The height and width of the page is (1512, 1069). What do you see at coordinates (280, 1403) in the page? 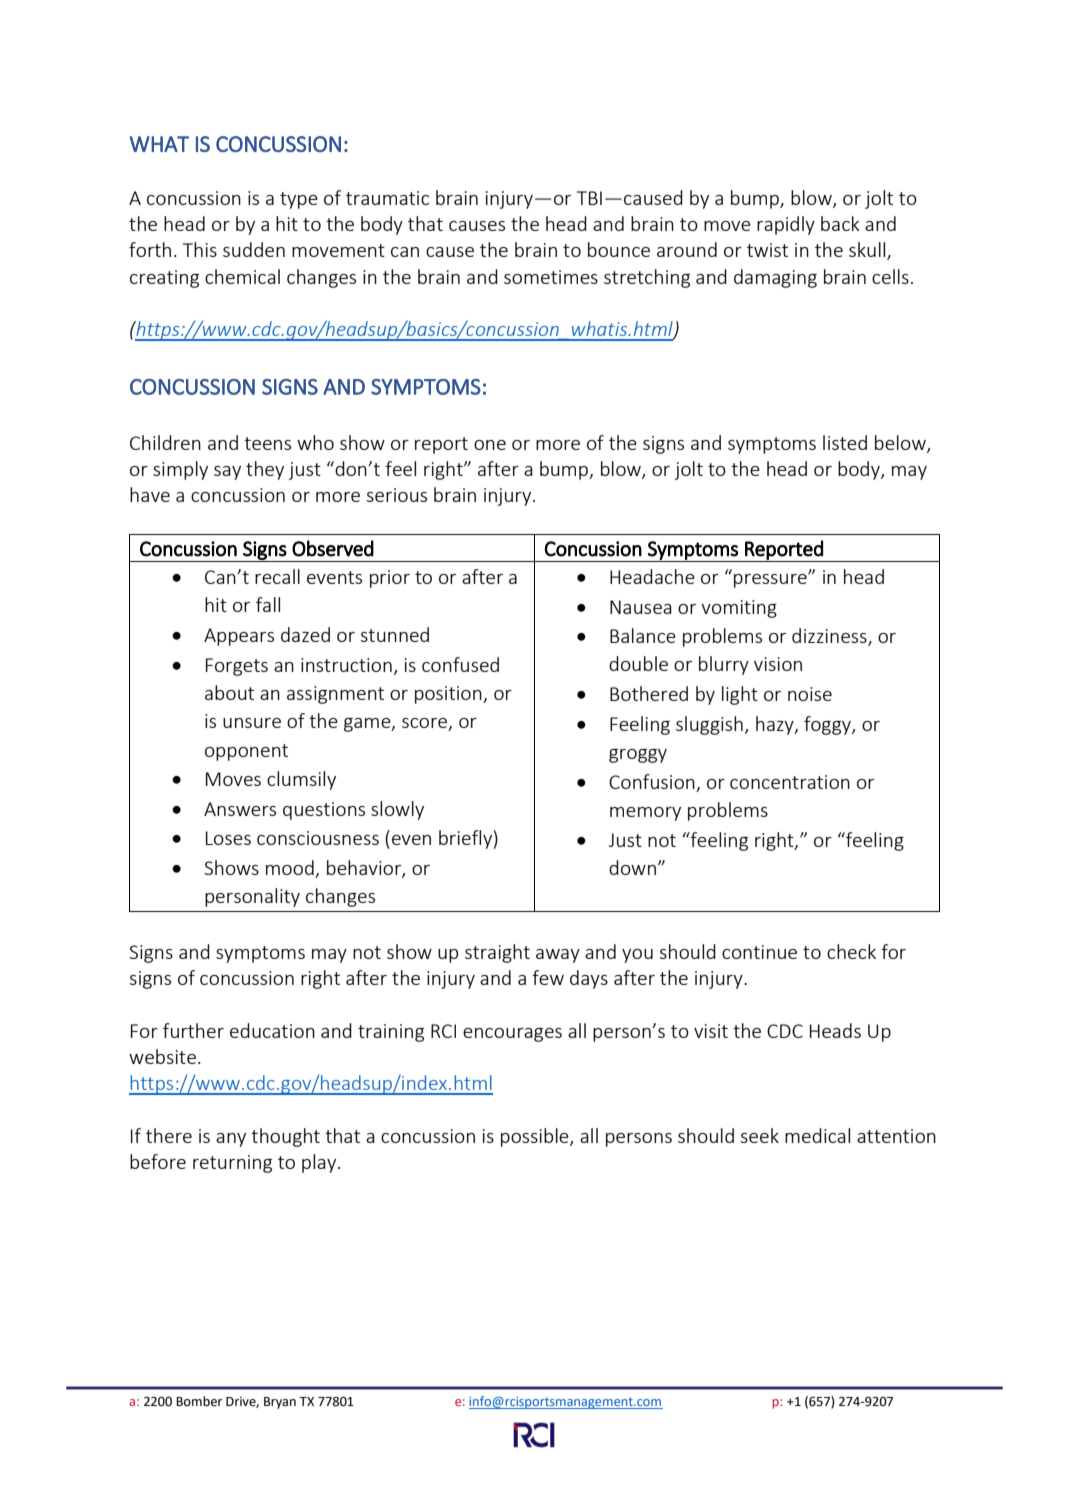
I see `Bryan` at bounding box center [280, 1403].
